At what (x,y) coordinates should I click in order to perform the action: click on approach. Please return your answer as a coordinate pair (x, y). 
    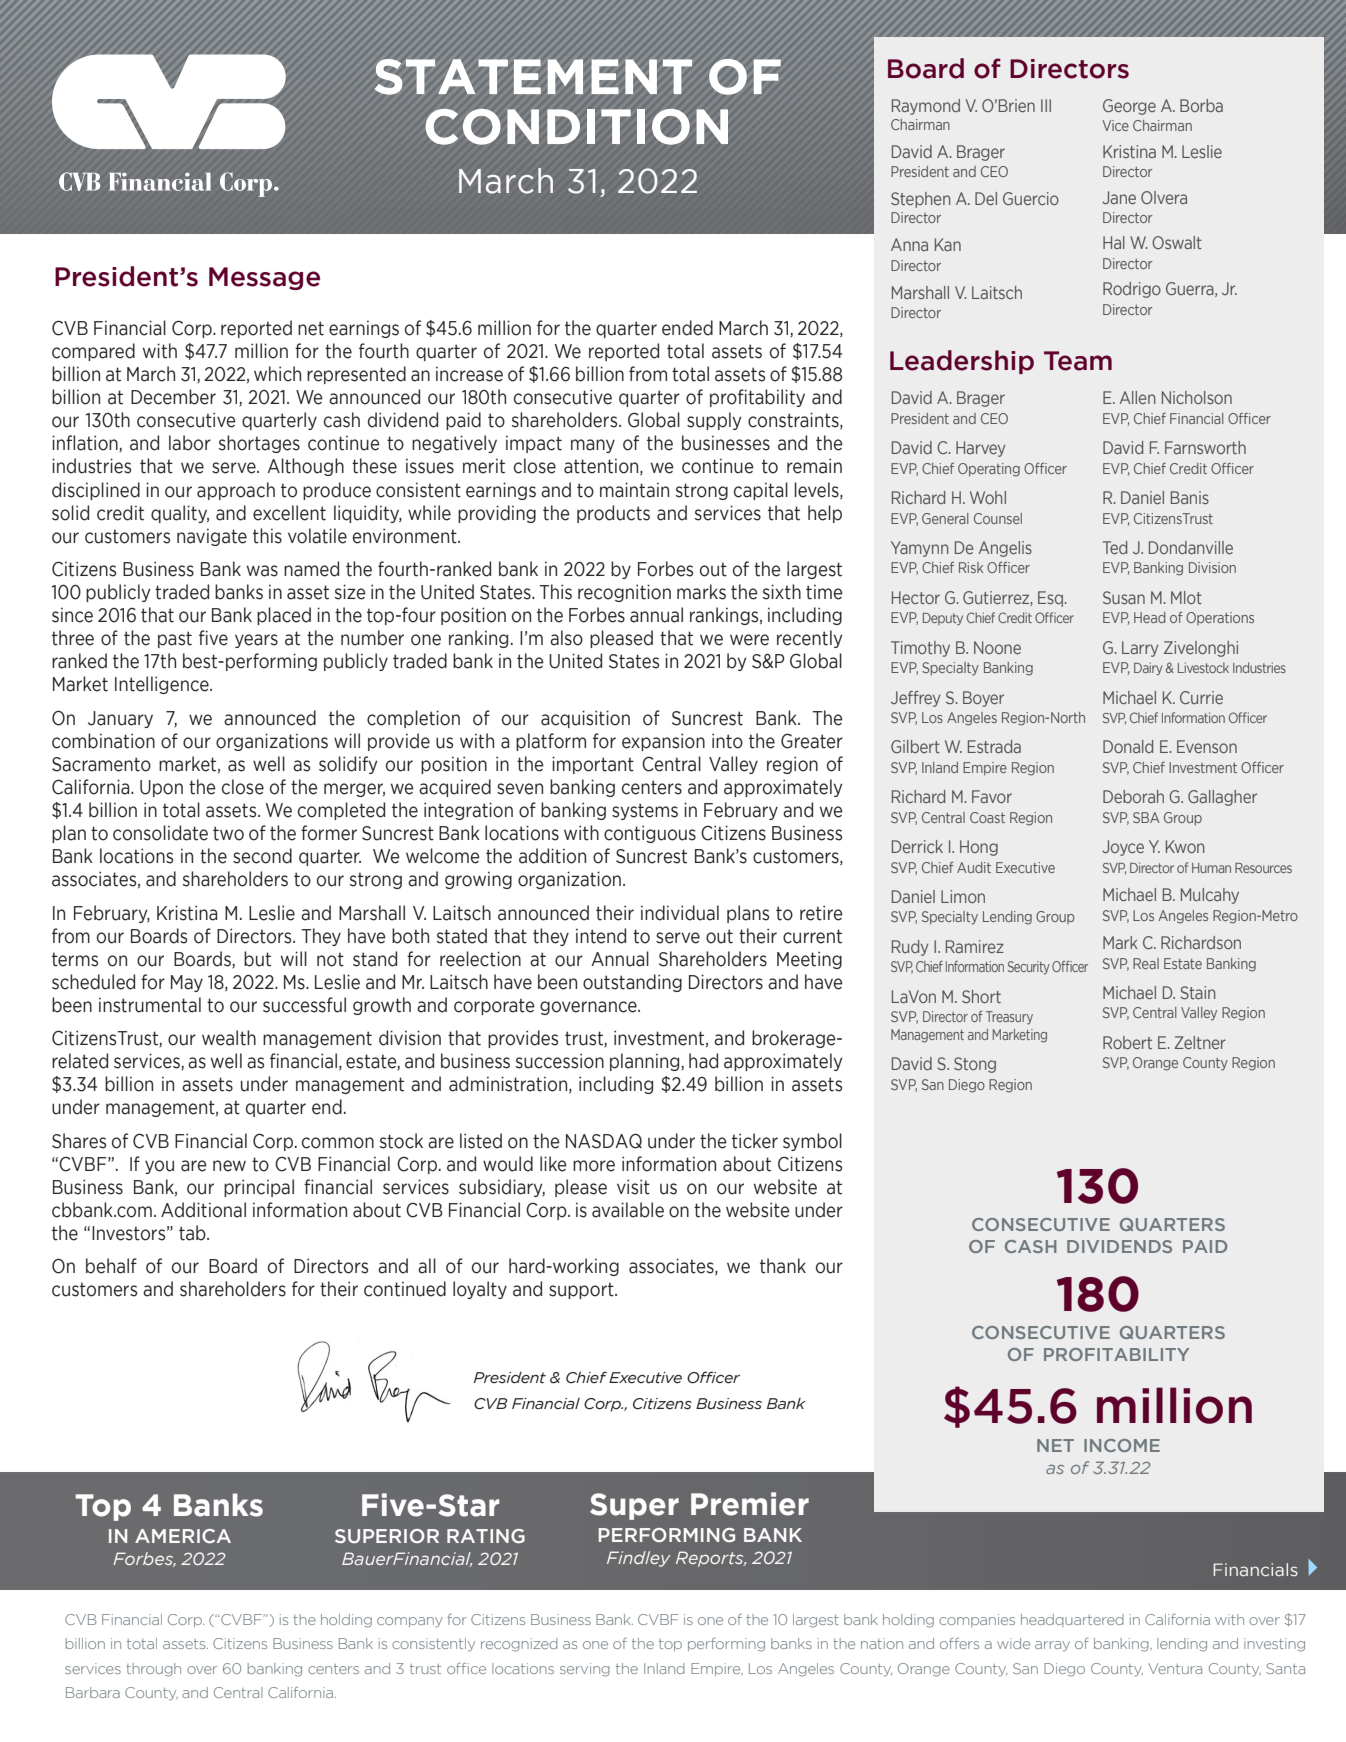
    Looking at the image, I should click on (236, 491).
